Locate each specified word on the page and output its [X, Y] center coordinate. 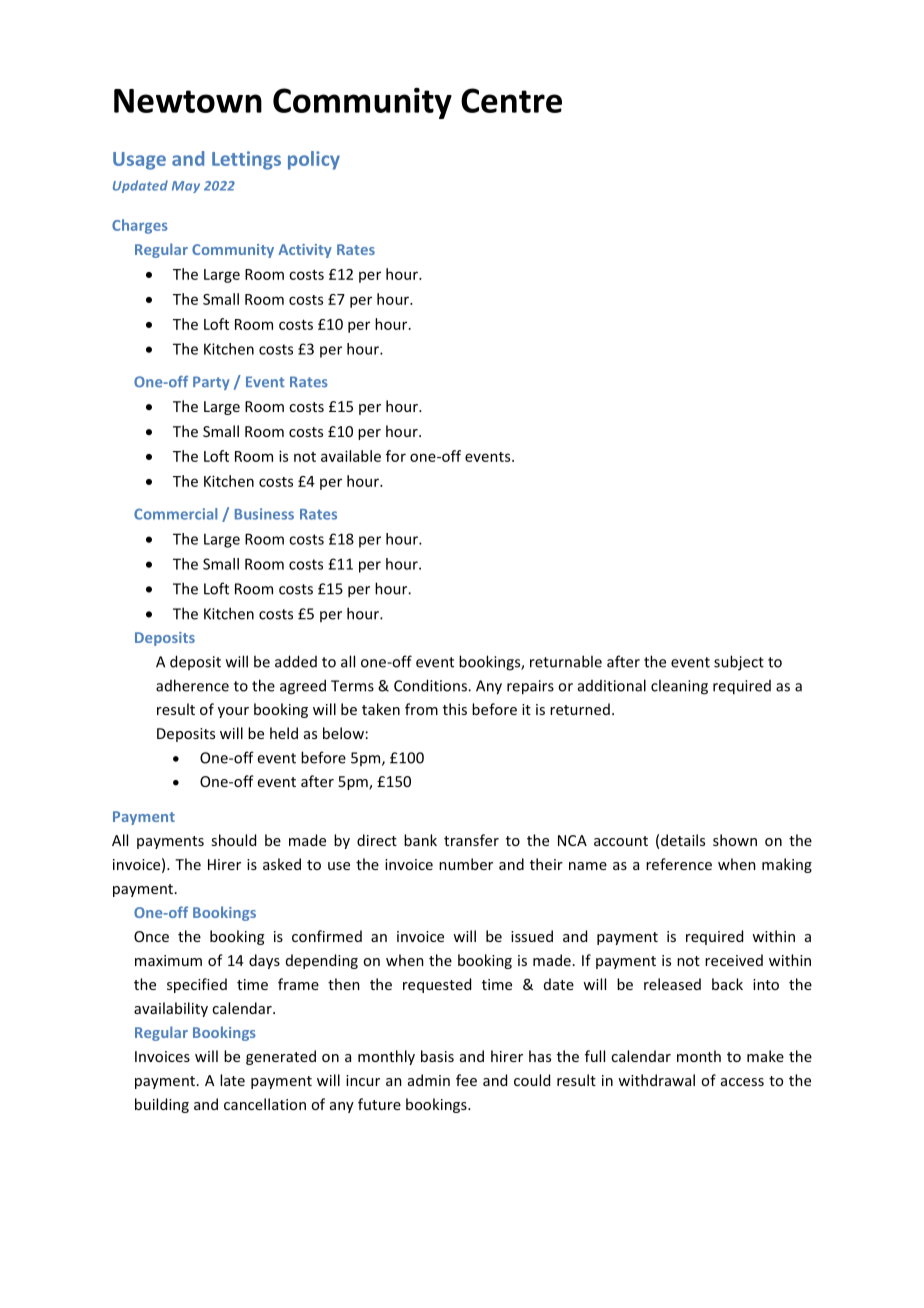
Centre [511, 100]
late [232, 1080]
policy [314, 160]
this [455, 709]
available [351, 456]
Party [211, 383]
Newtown [188, 101]
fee [466, 1080]
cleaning [679, 687]
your [233, 712]
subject [739, 663]
